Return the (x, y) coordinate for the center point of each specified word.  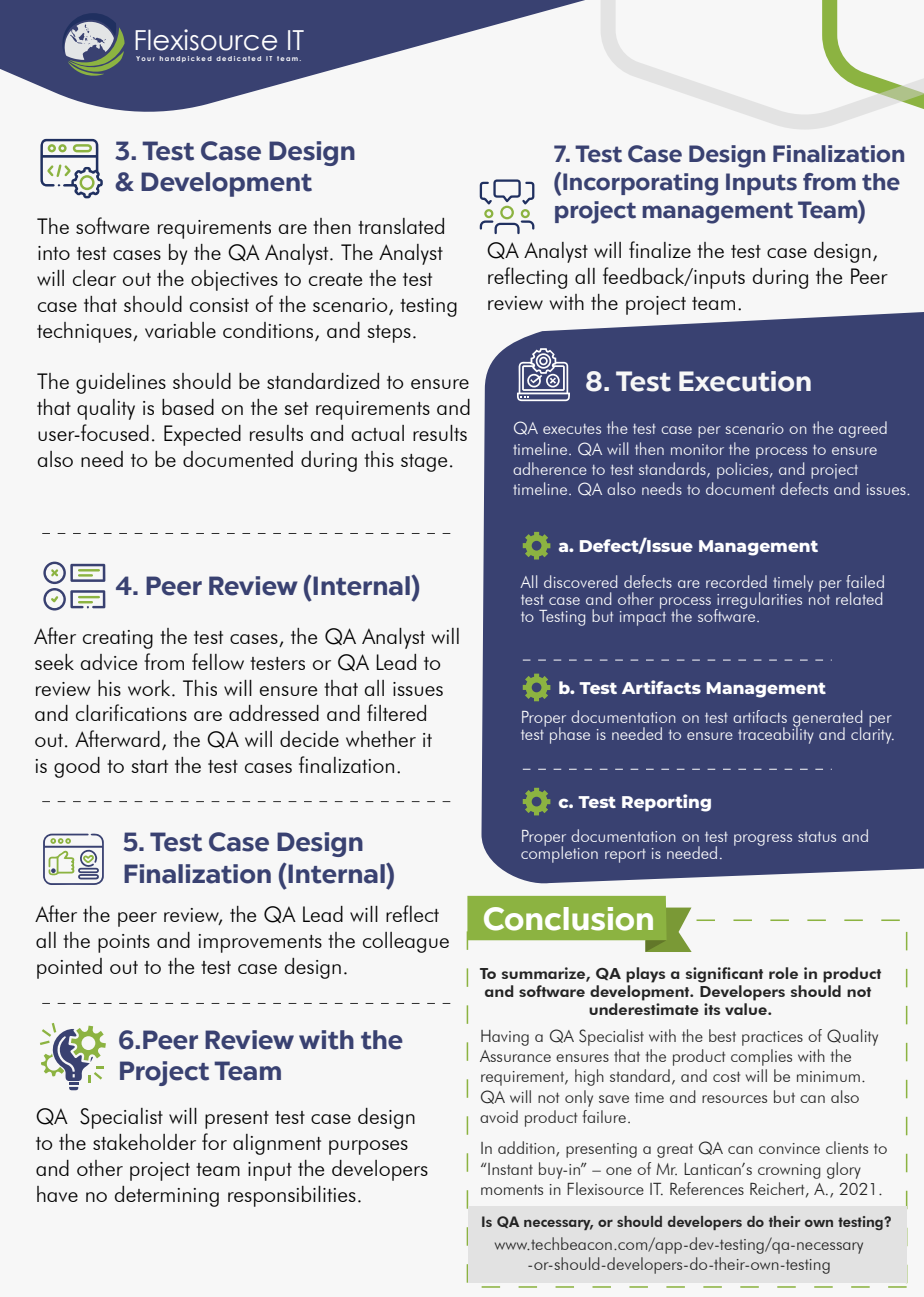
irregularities (758, 601)
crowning (789, 1171)
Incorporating (640, 184)
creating (118, 639)
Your (145, 58)
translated (401, 226)
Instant (509, 1169)
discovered (580, 581)
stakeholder (144, 1142)
